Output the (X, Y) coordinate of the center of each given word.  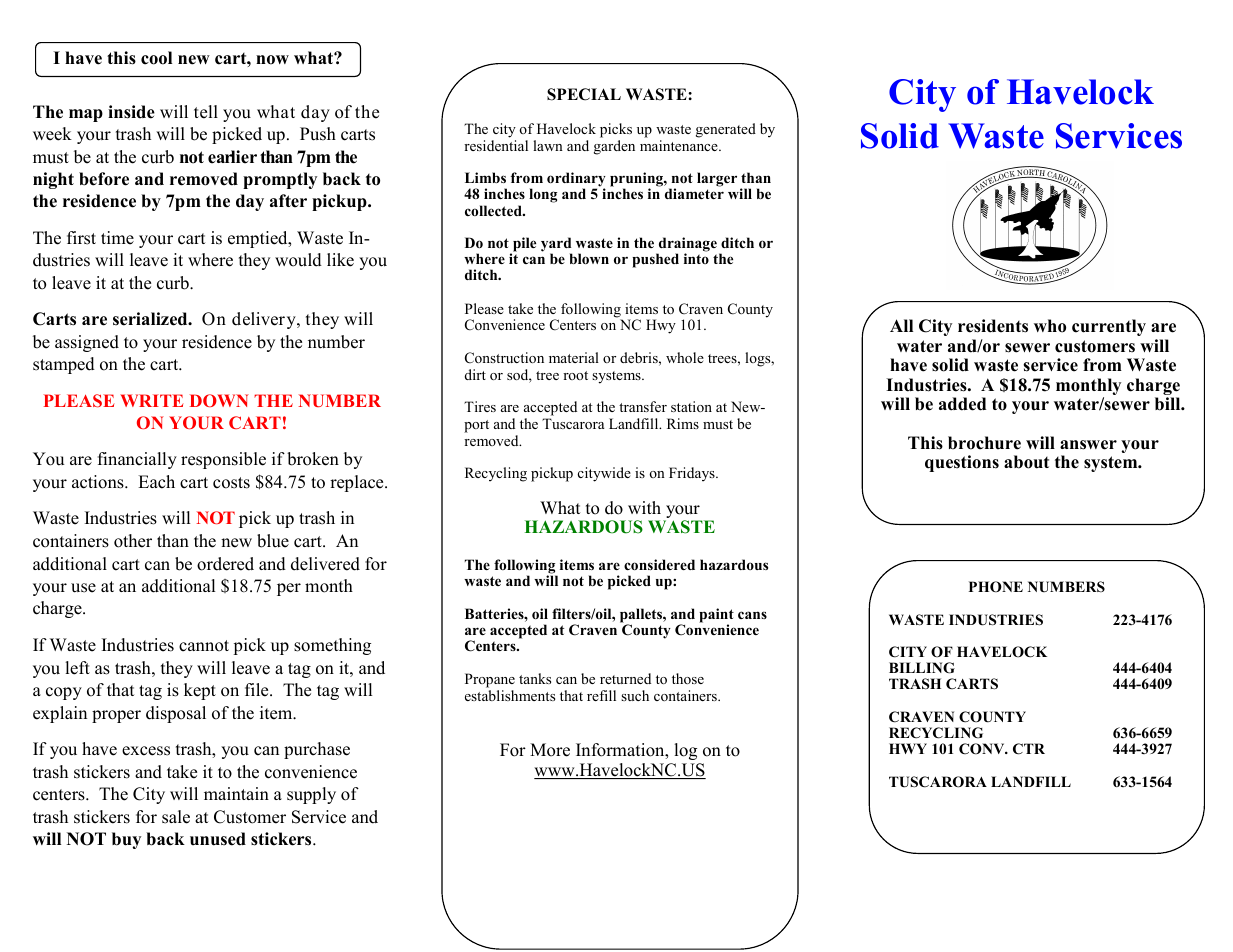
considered (659, 564)
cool (156, 58)
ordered (225, 564)
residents (993, 326)
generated (726, 130)
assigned (87, 343)
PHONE (996, 587)
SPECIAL (584, 94)
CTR (1029, 749)
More (550, 750)
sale (176, 817)
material (574, 357)
